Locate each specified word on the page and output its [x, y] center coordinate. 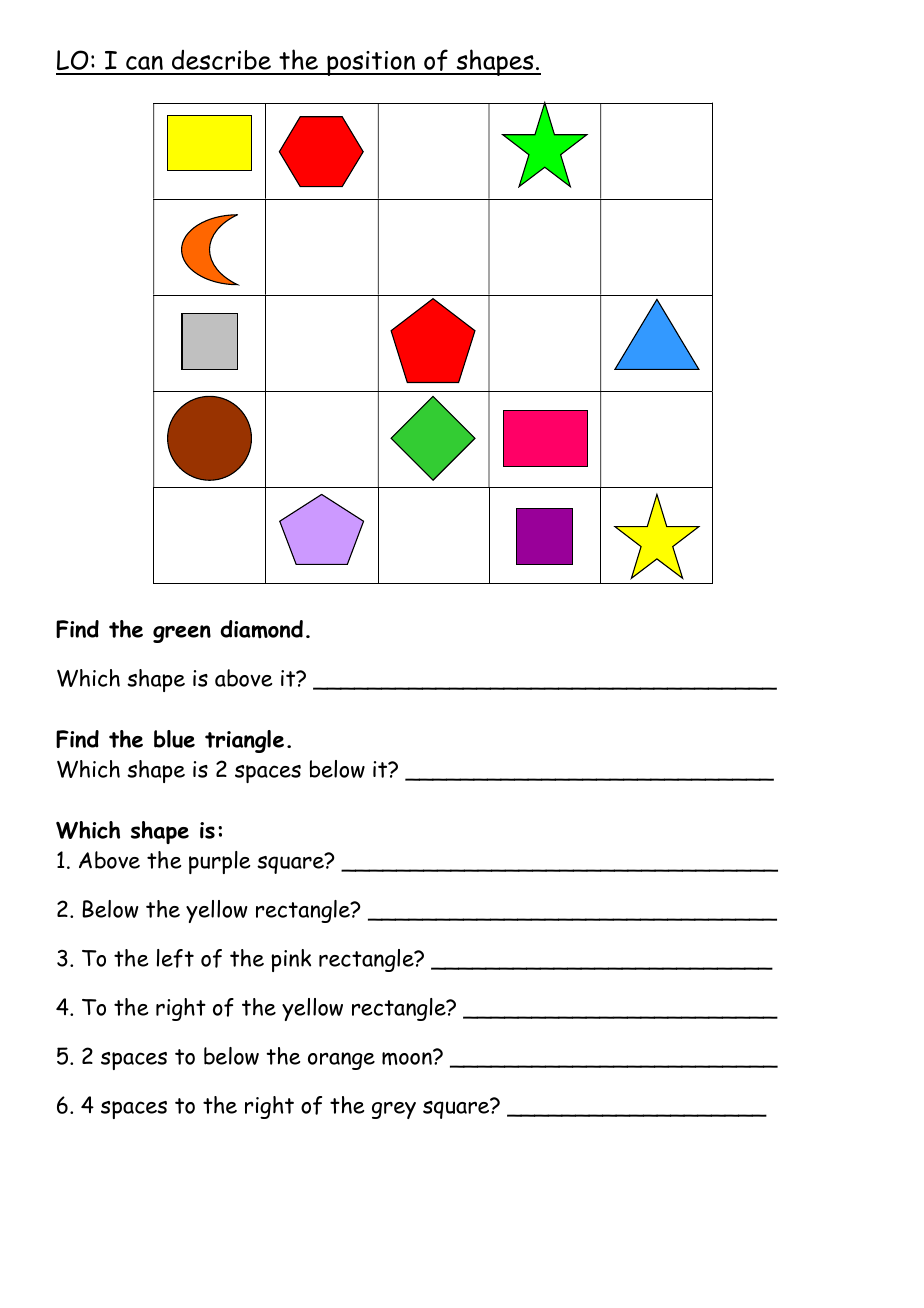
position [371, 63]
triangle [244, 741]
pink [291, 960]
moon [408, 1057]
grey [394, 1110]
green [182, 634]
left [175, 958]
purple [219, 862]
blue [174, 739]
